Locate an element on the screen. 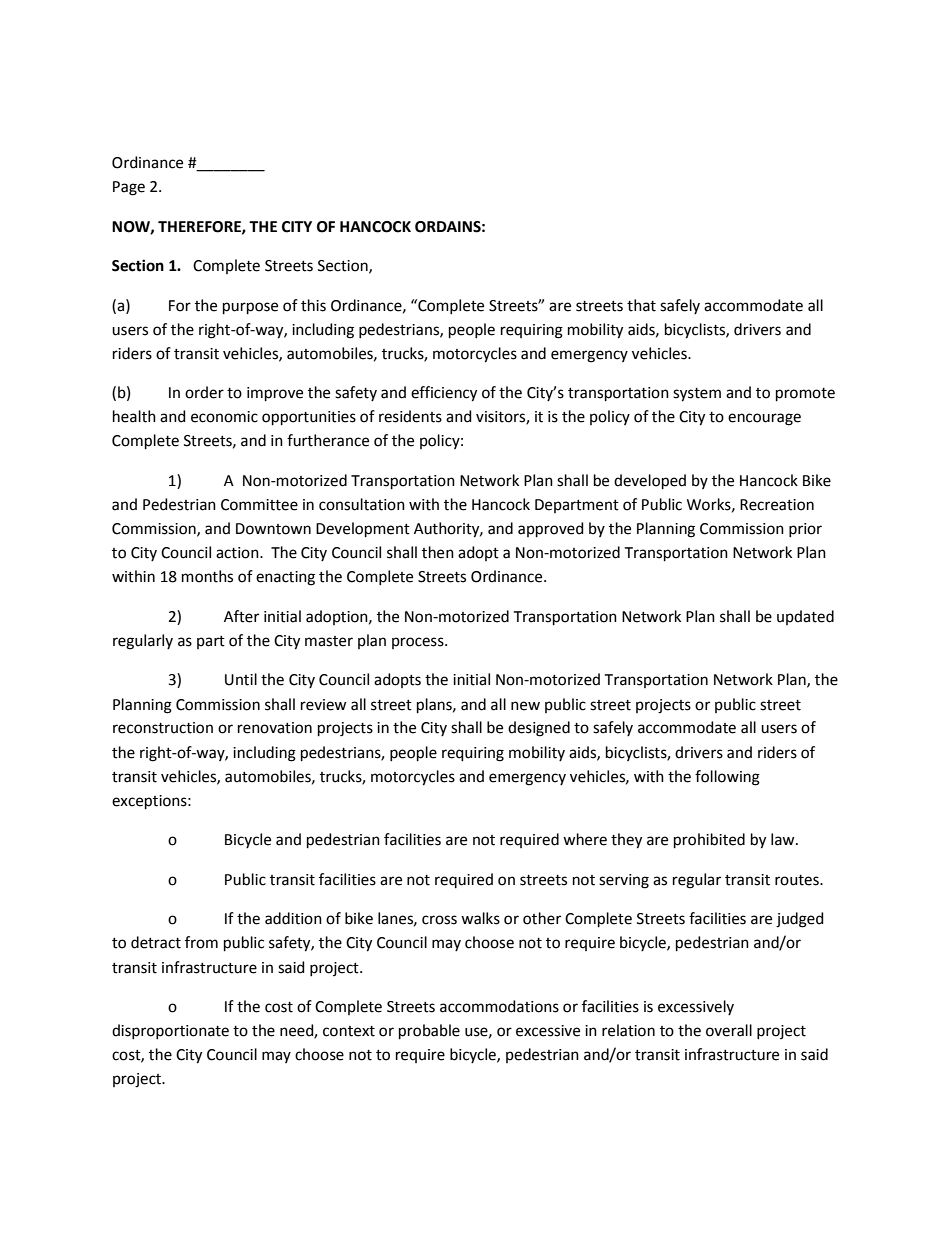  disproportionate is located at coordinates (170, 1031).
